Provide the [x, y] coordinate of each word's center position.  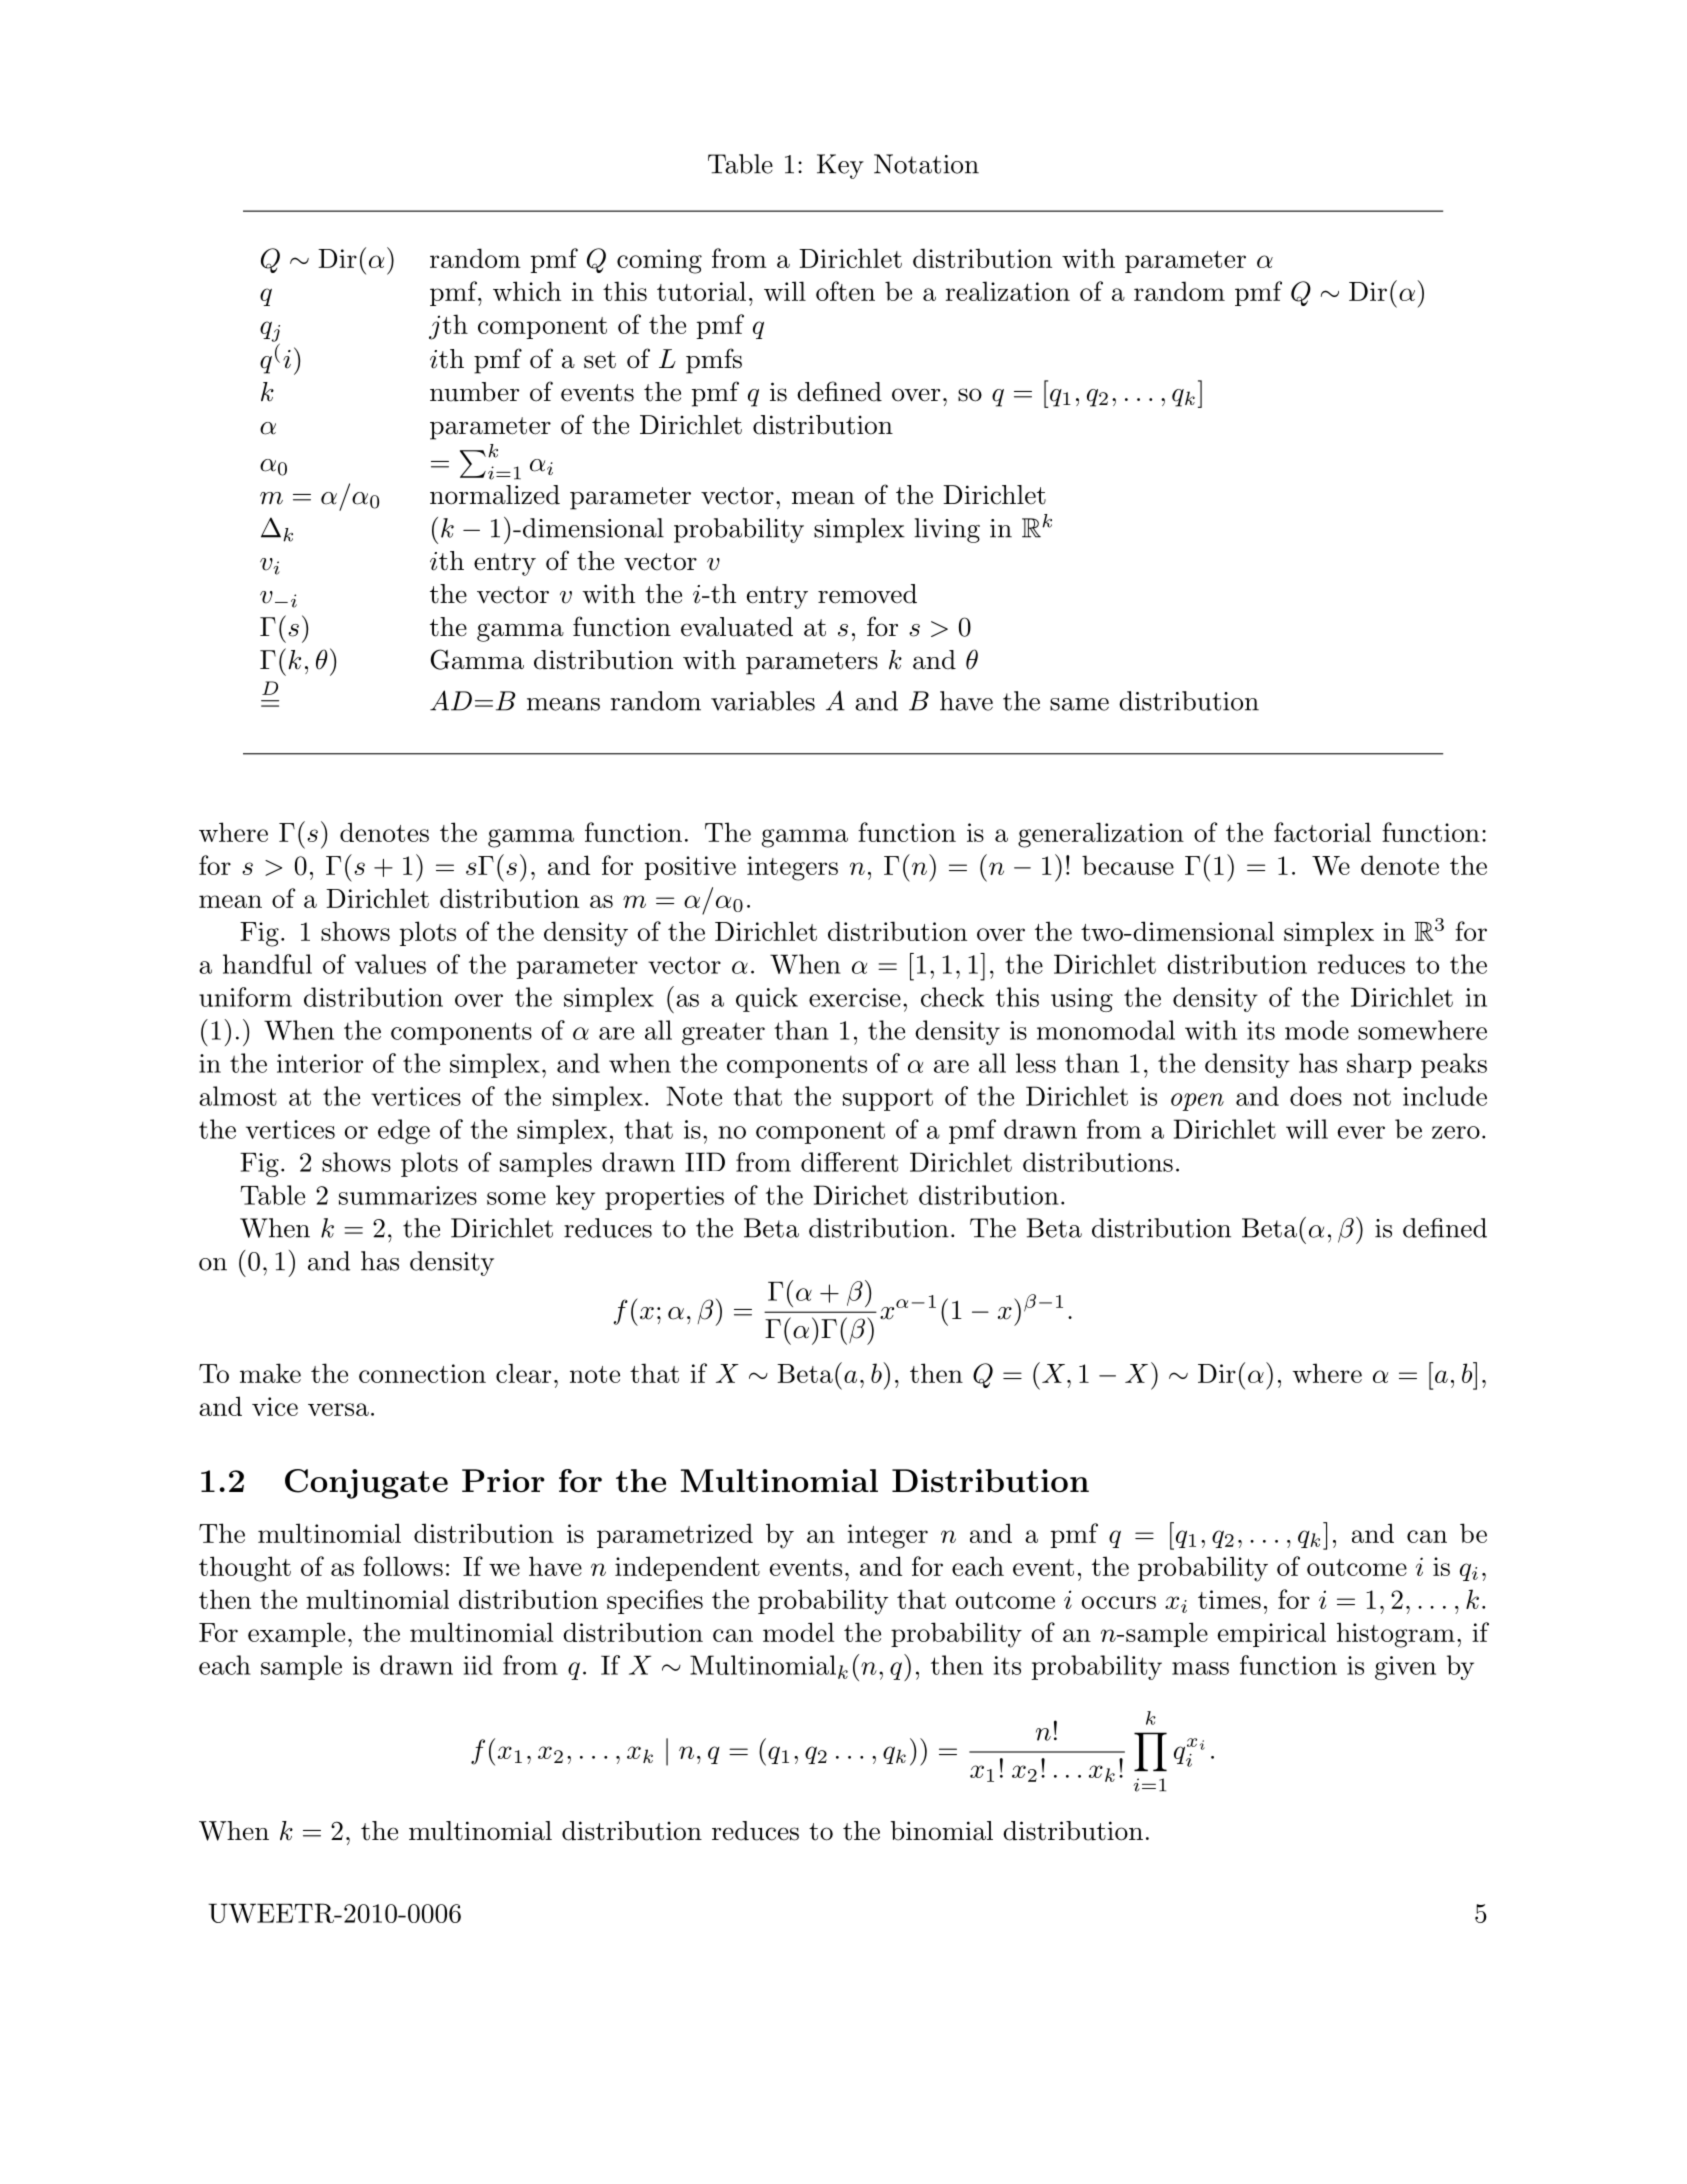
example [296, 1634]
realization [1008, 291]
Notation [926, 164]
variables [763, 701]
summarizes [408, 1195]
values [390, 964]
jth [448, 327]
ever [1361, 1132]
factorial [1322, 832]
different [849, 1162]
